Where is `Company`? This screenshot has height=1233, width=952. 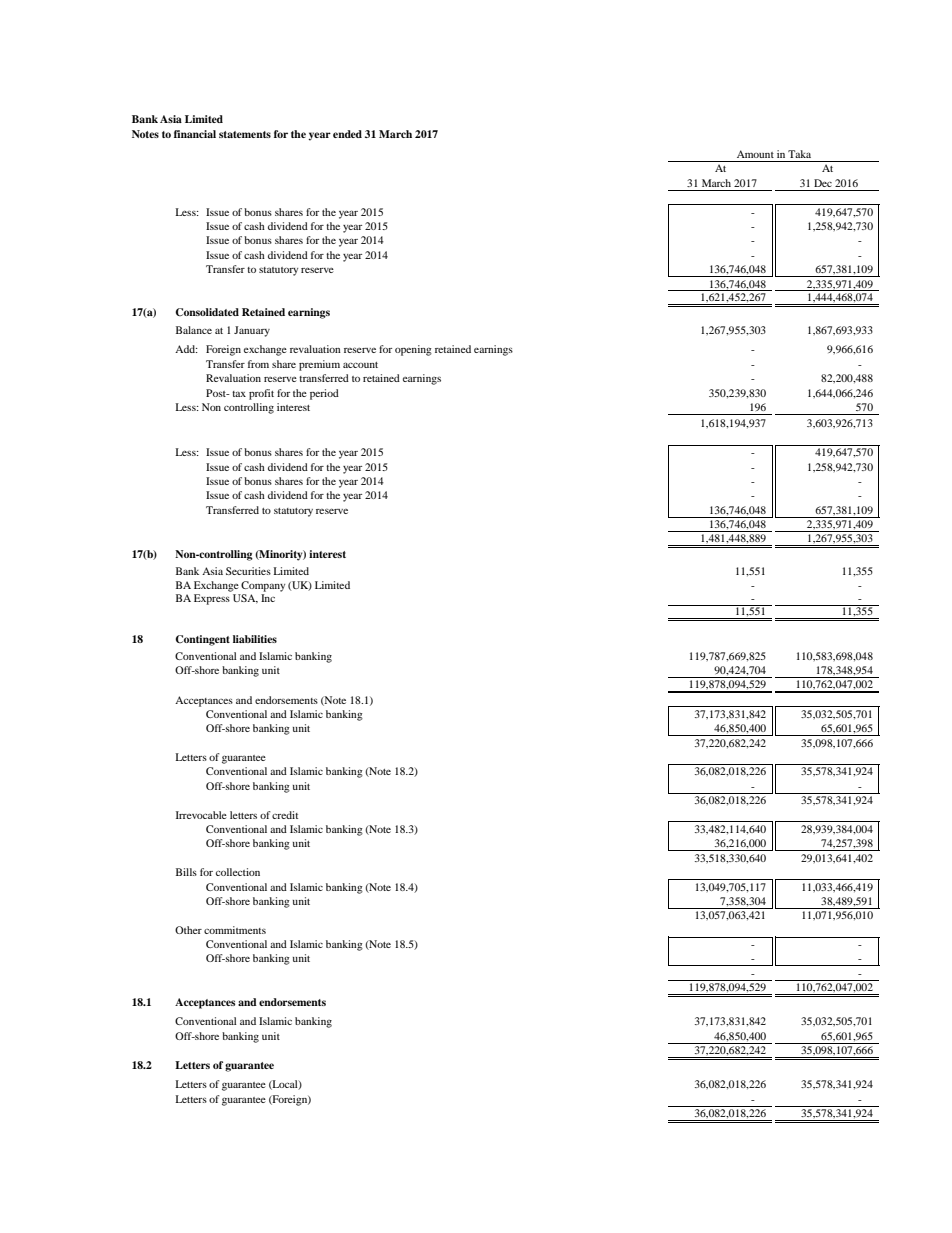 Company is located at coordinates (263, 586).
